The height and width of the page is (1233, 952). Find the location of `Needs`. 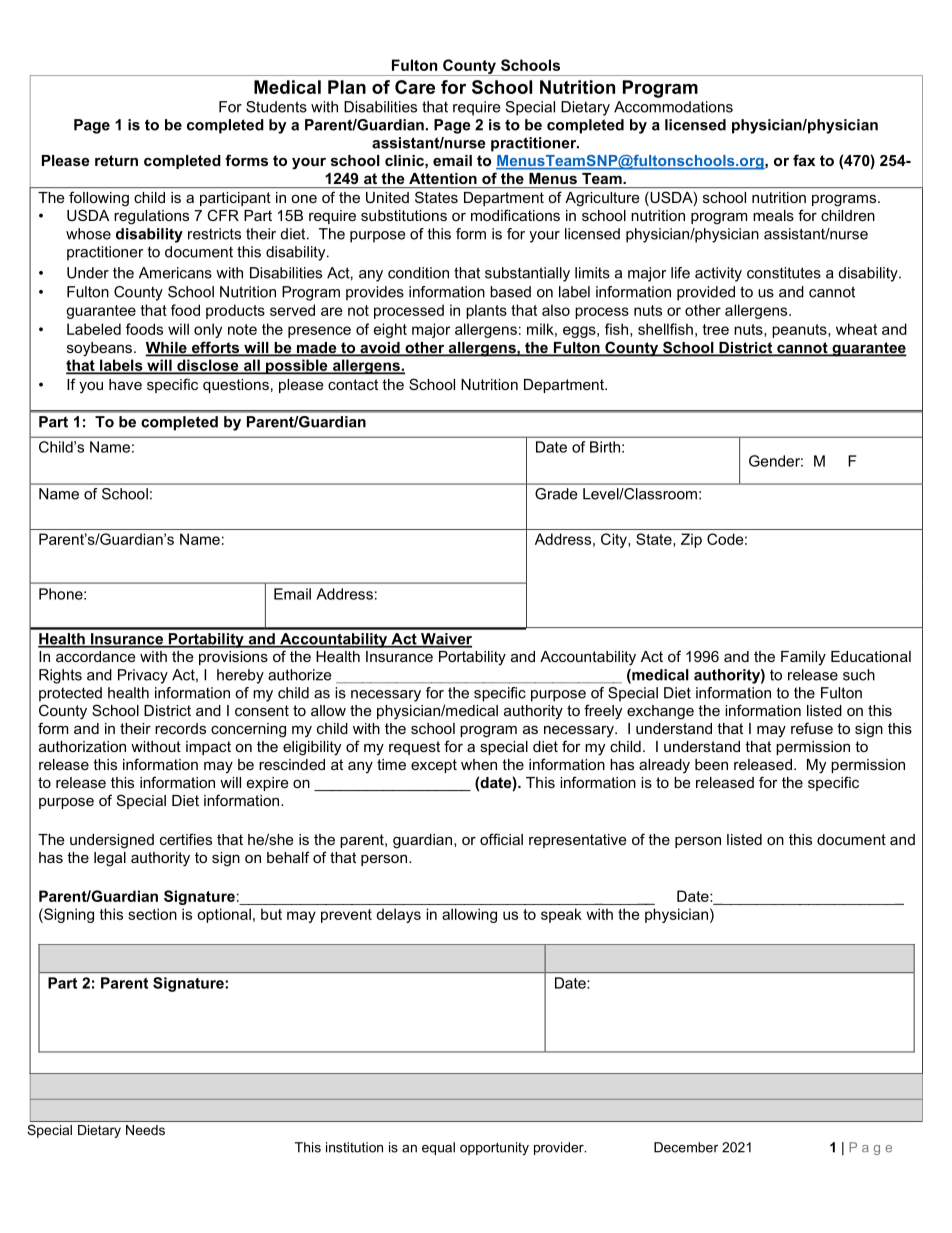

Needs is located at coordinates (145, 1130).
